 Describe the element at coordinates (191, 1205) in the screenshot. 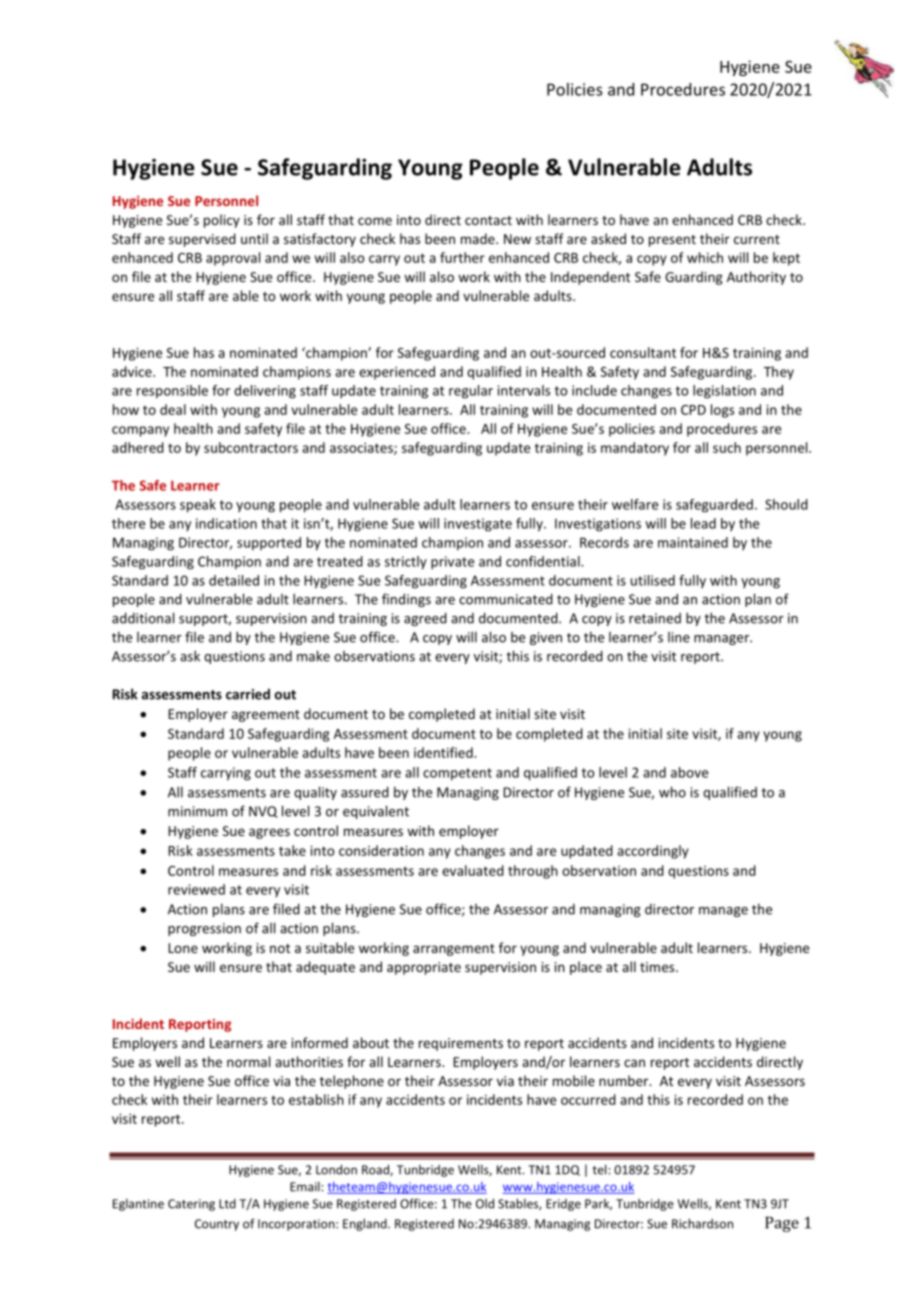

I see `Catering` at that location.
